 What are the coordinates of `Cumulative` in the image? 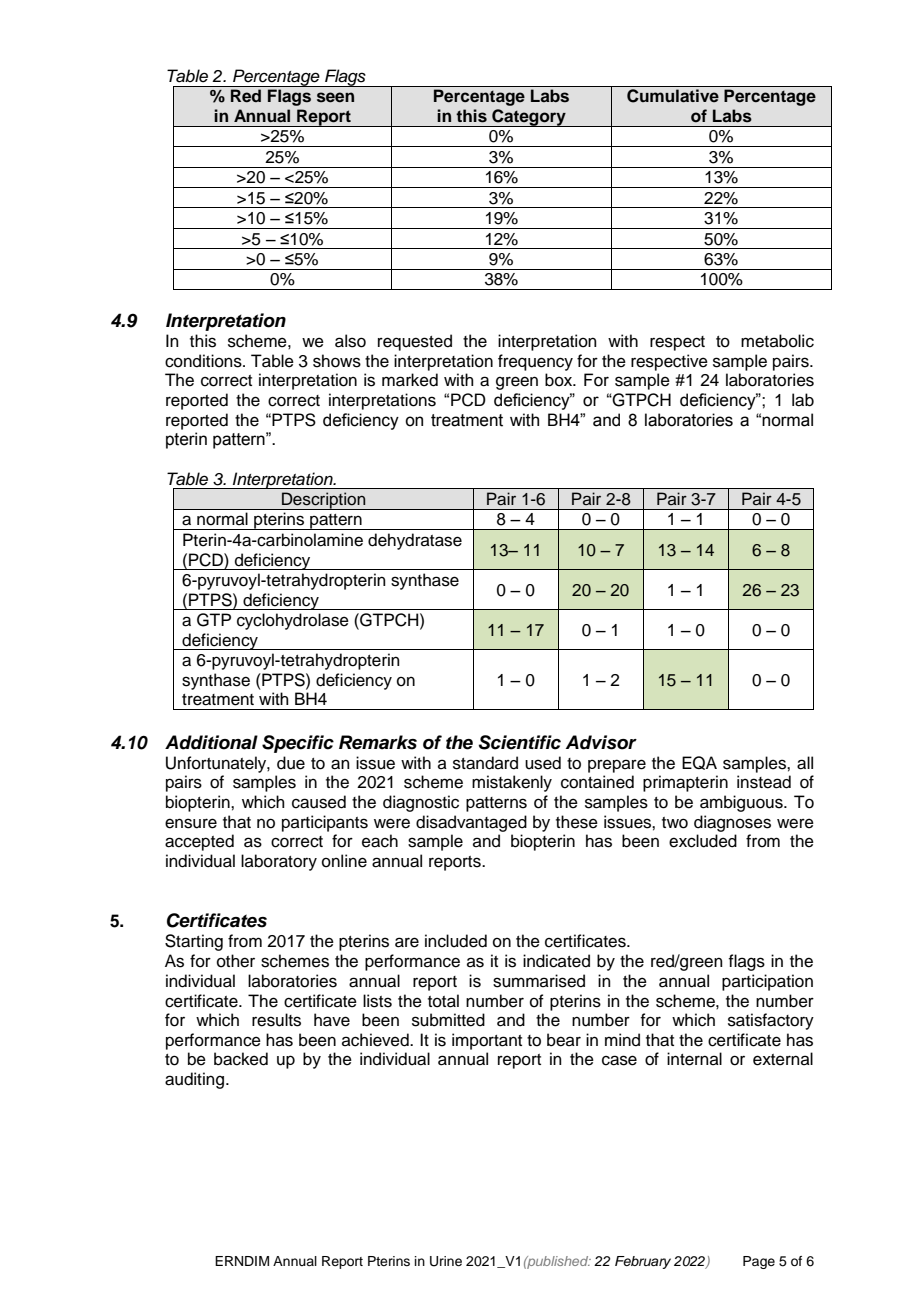 It's located at (673, 96).
